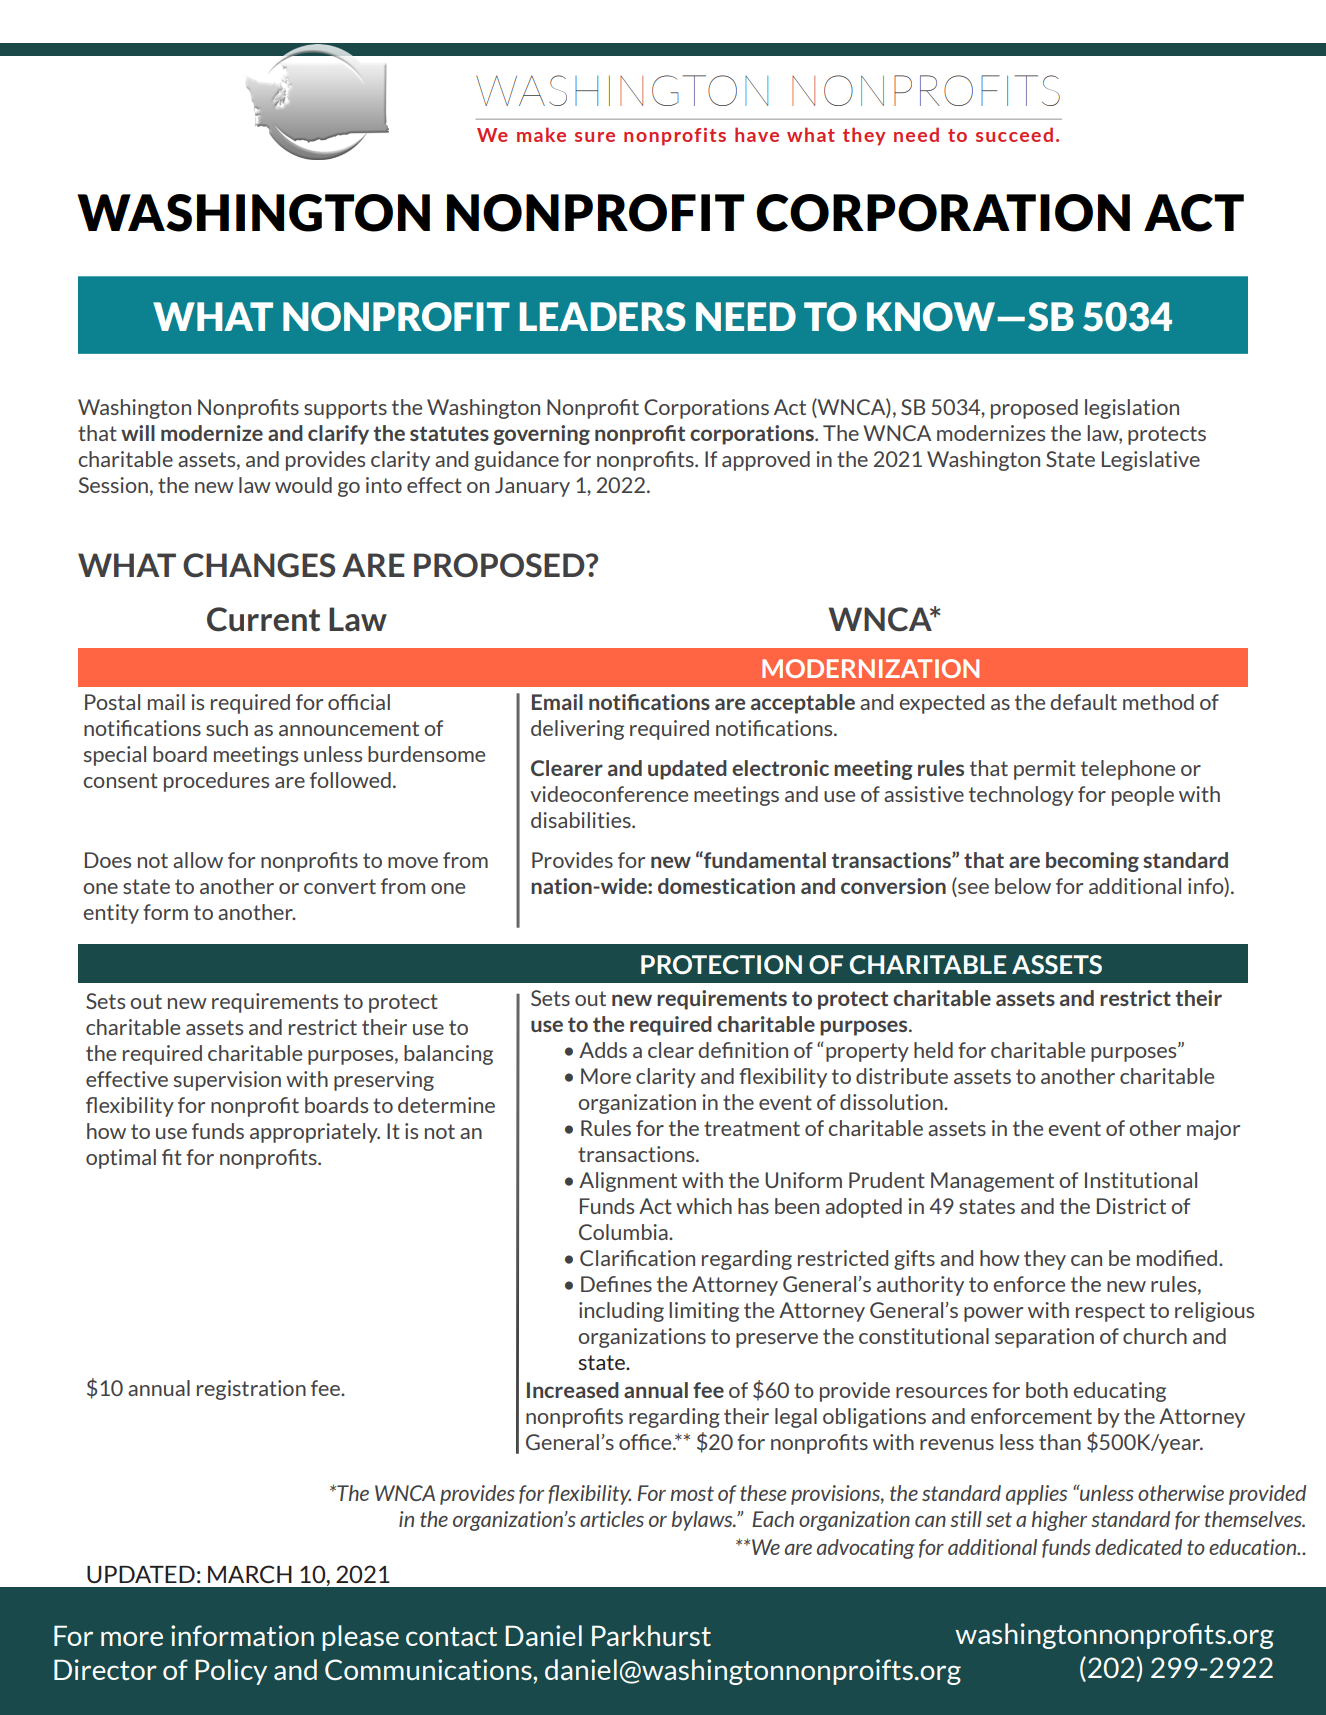 The height and width of the screenshot is (1715, 1326). Describe the element at coordinates (766, 461) in the screenshot. I see `approved` at that location.
